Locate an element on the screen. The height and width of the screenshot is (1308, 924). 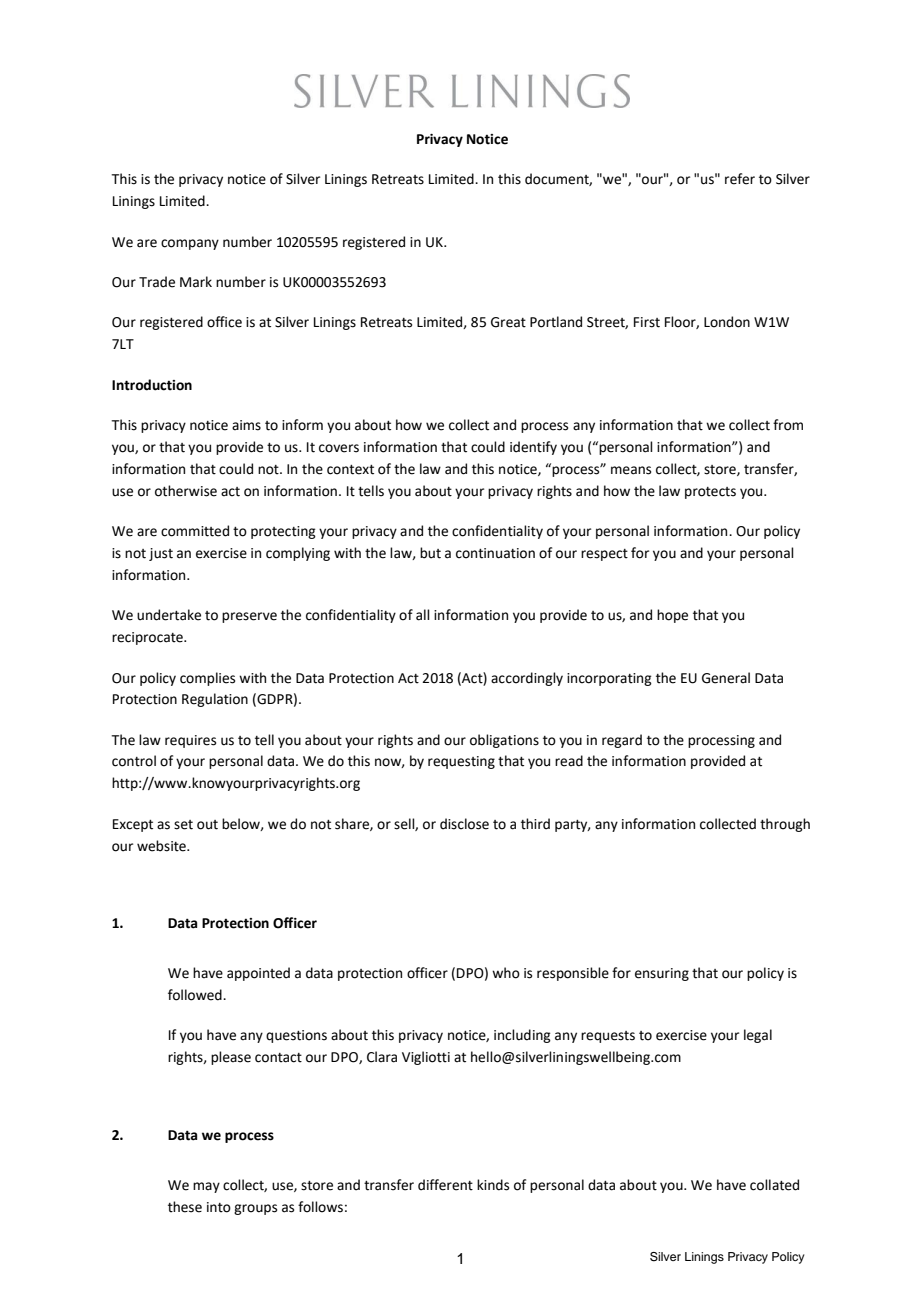
protects is located at coordinates (710, 493).
